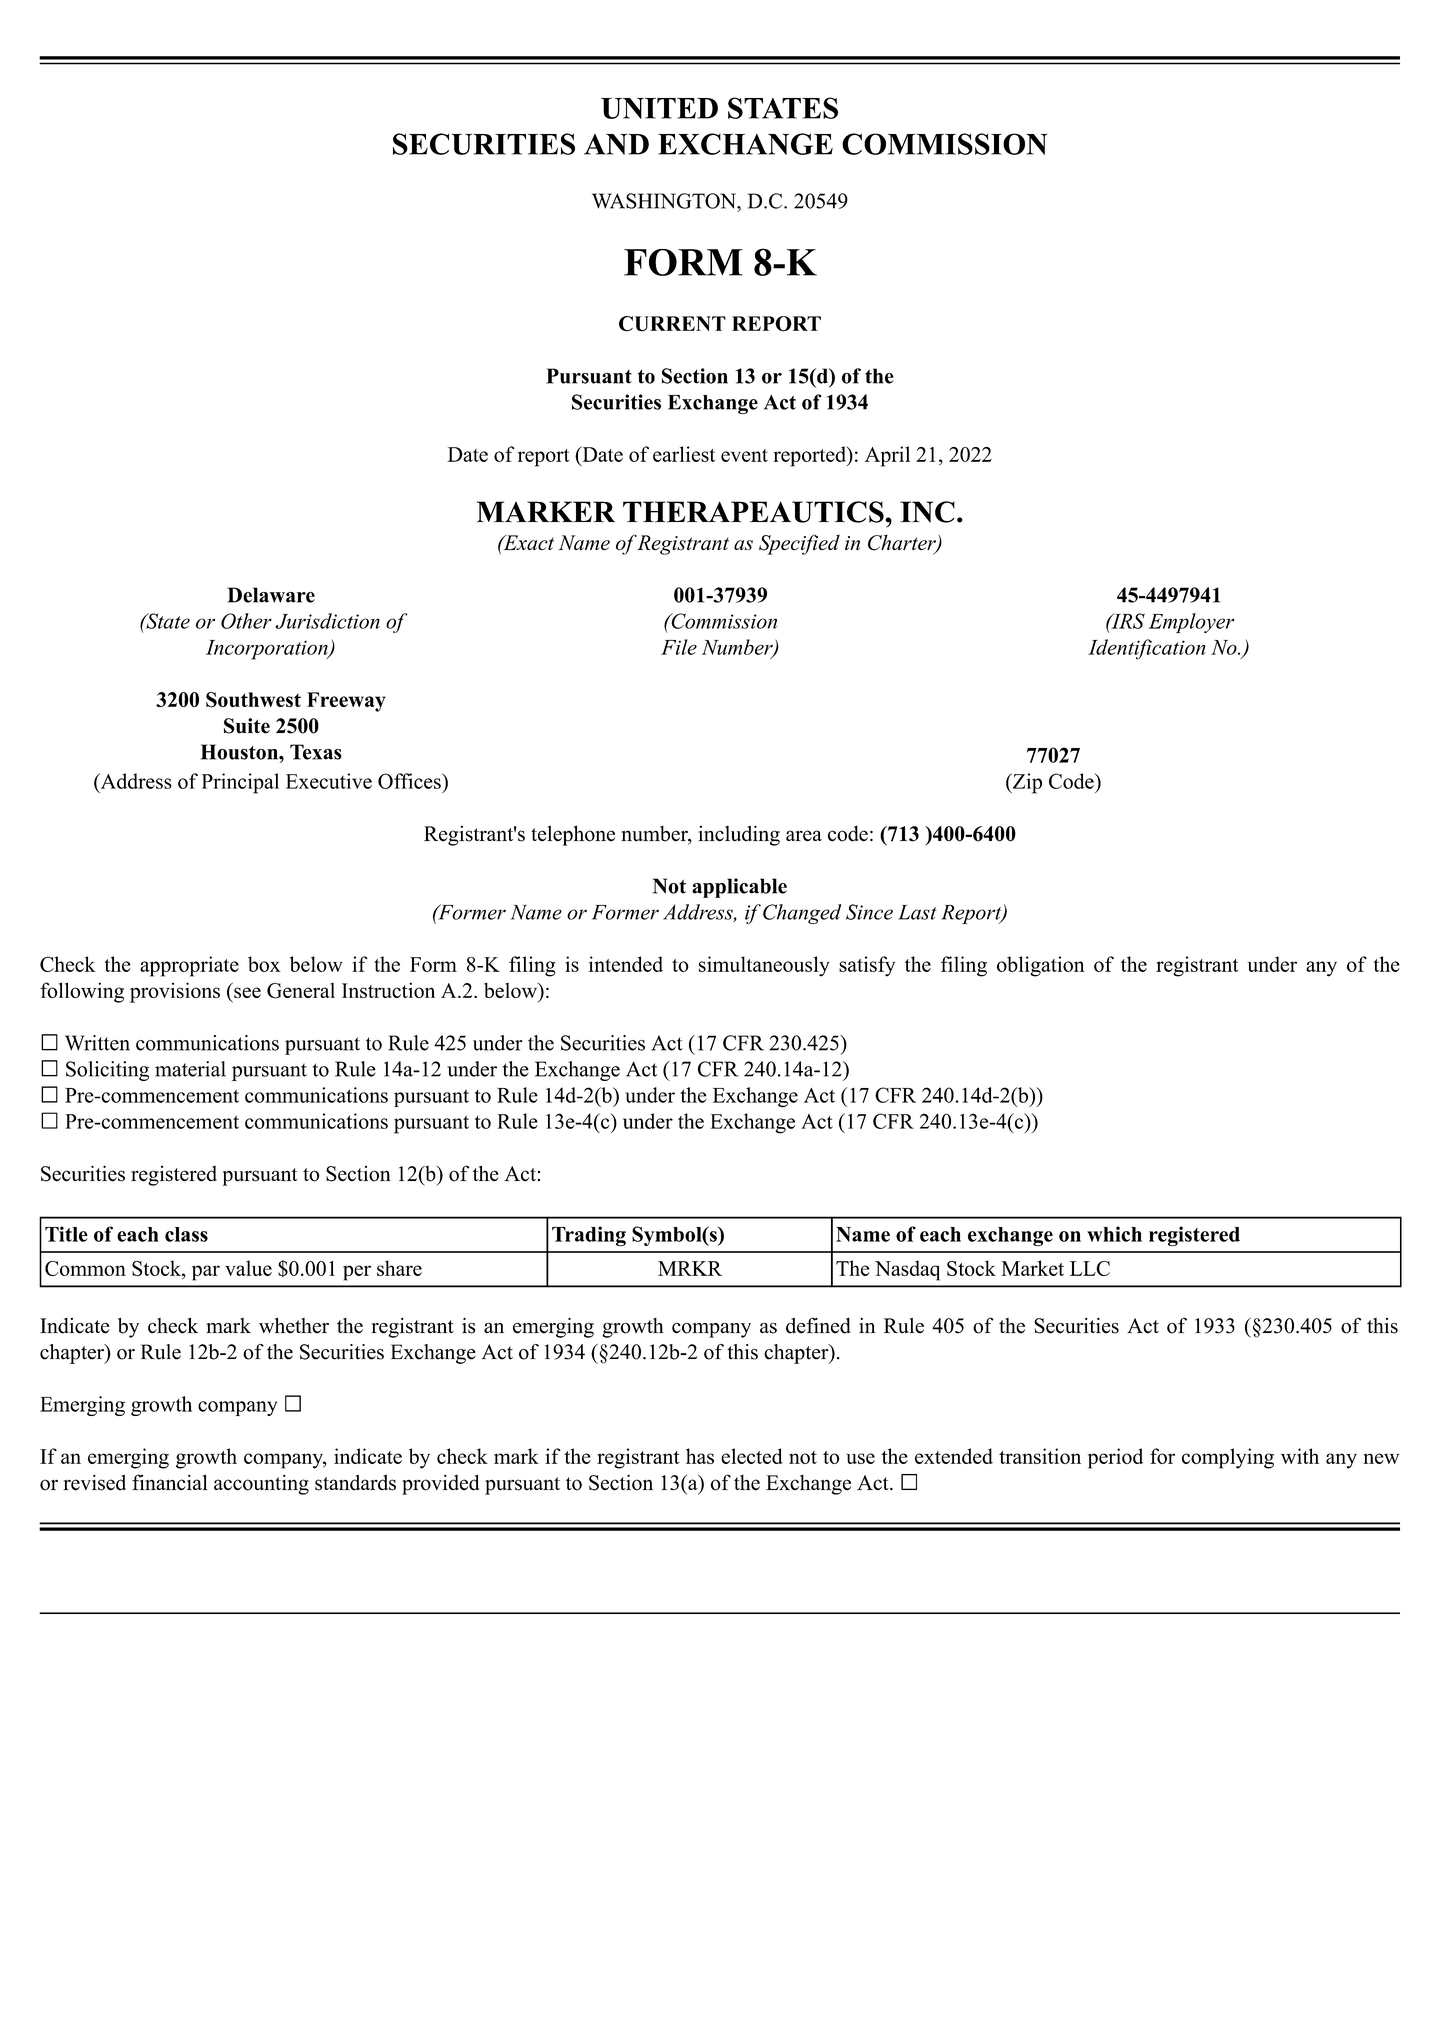 Image resolution: width=1441 pixels, height=2039 pixels. I want to click on accounting, so click(261, 1484).
